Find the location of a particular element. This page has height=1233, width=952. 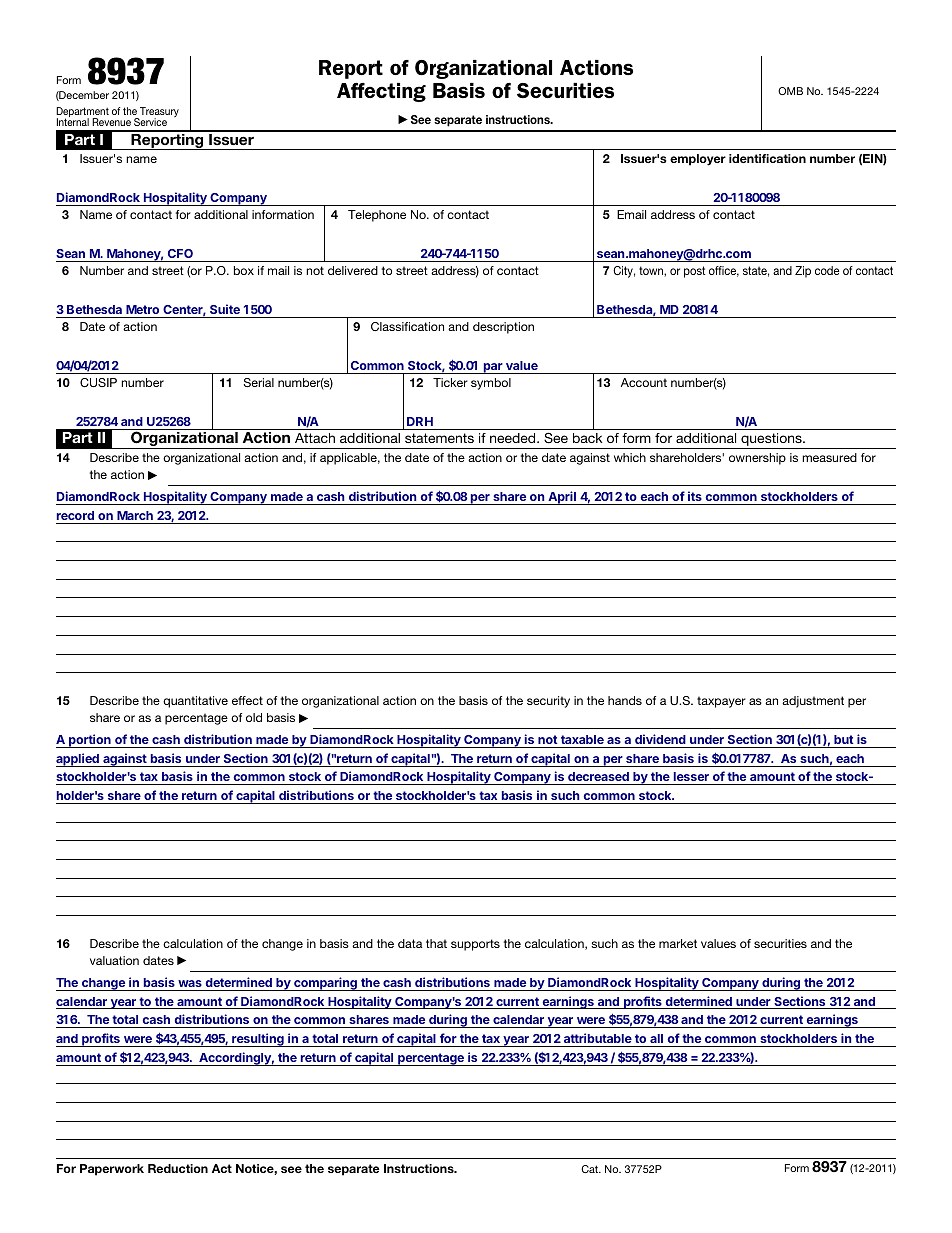

Treasury is located at coordinates (158, 113).
